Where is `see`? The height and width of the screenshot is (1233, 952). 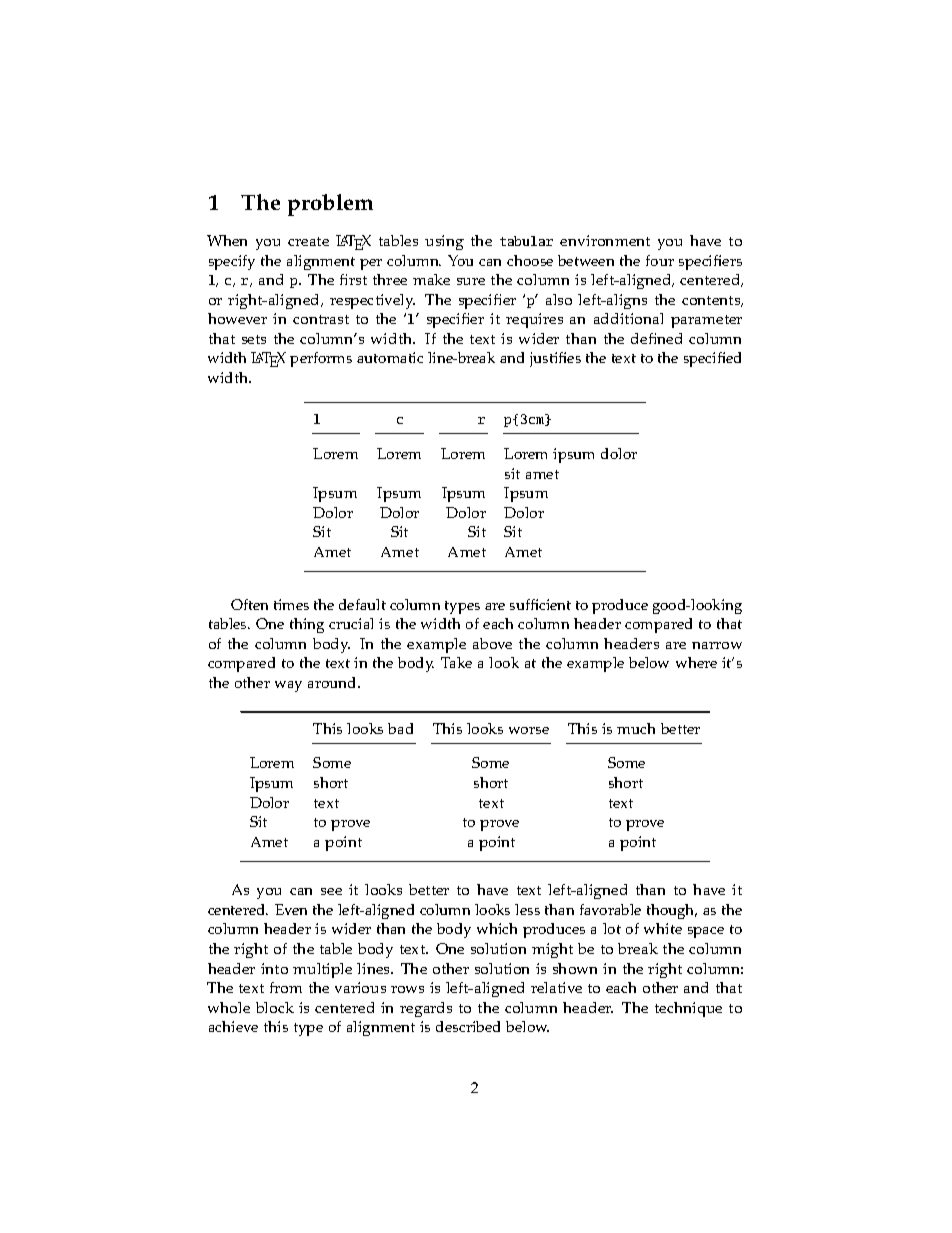
see is located at coordinates (331, 891).
